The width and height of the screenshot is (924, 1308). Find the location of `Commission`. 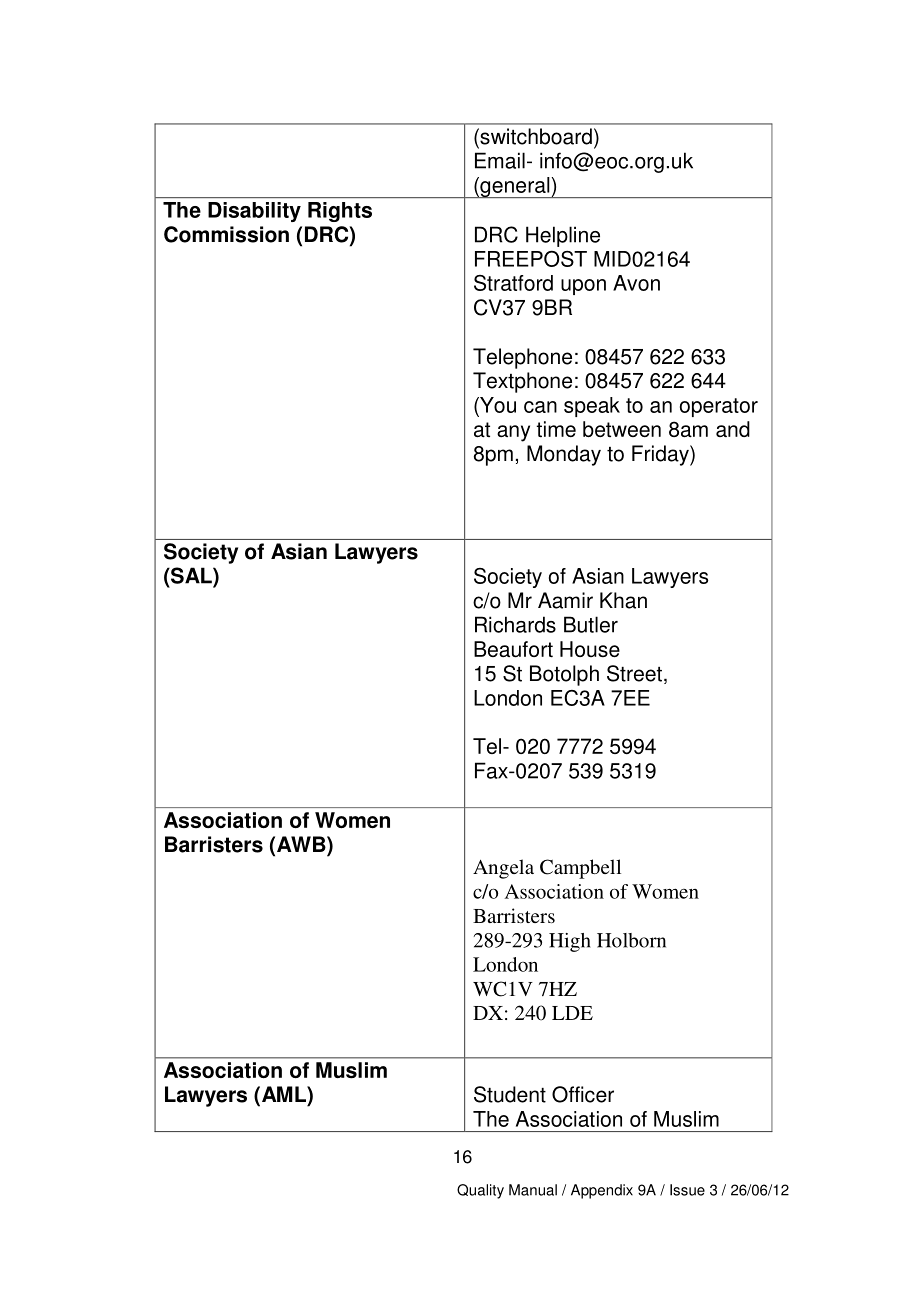

Commission is located at coordinates (226, 234).
